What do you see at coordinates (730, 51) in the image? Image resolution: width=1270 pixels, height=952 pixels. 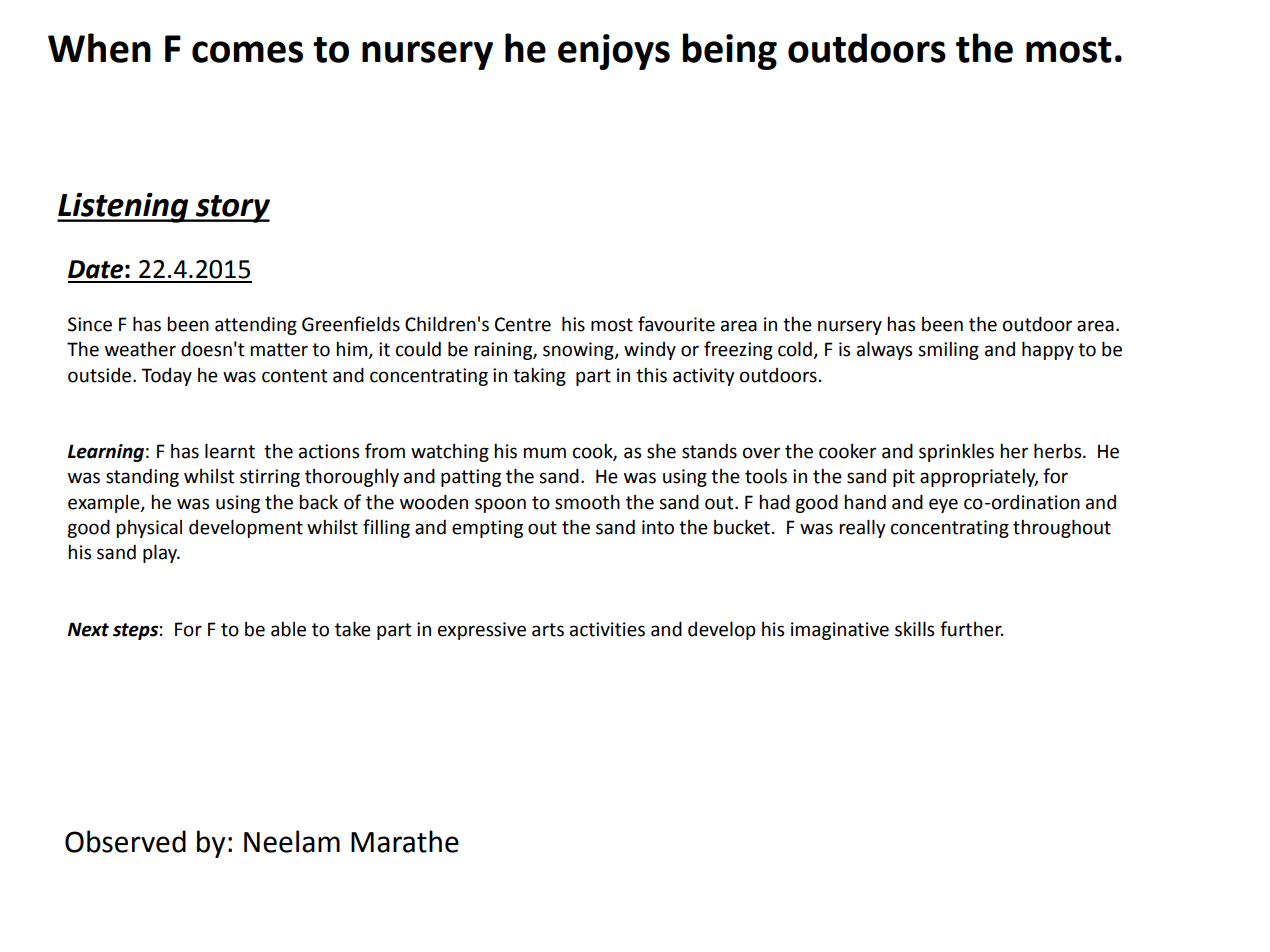 I see `being` at bounding box center [730, 51].
